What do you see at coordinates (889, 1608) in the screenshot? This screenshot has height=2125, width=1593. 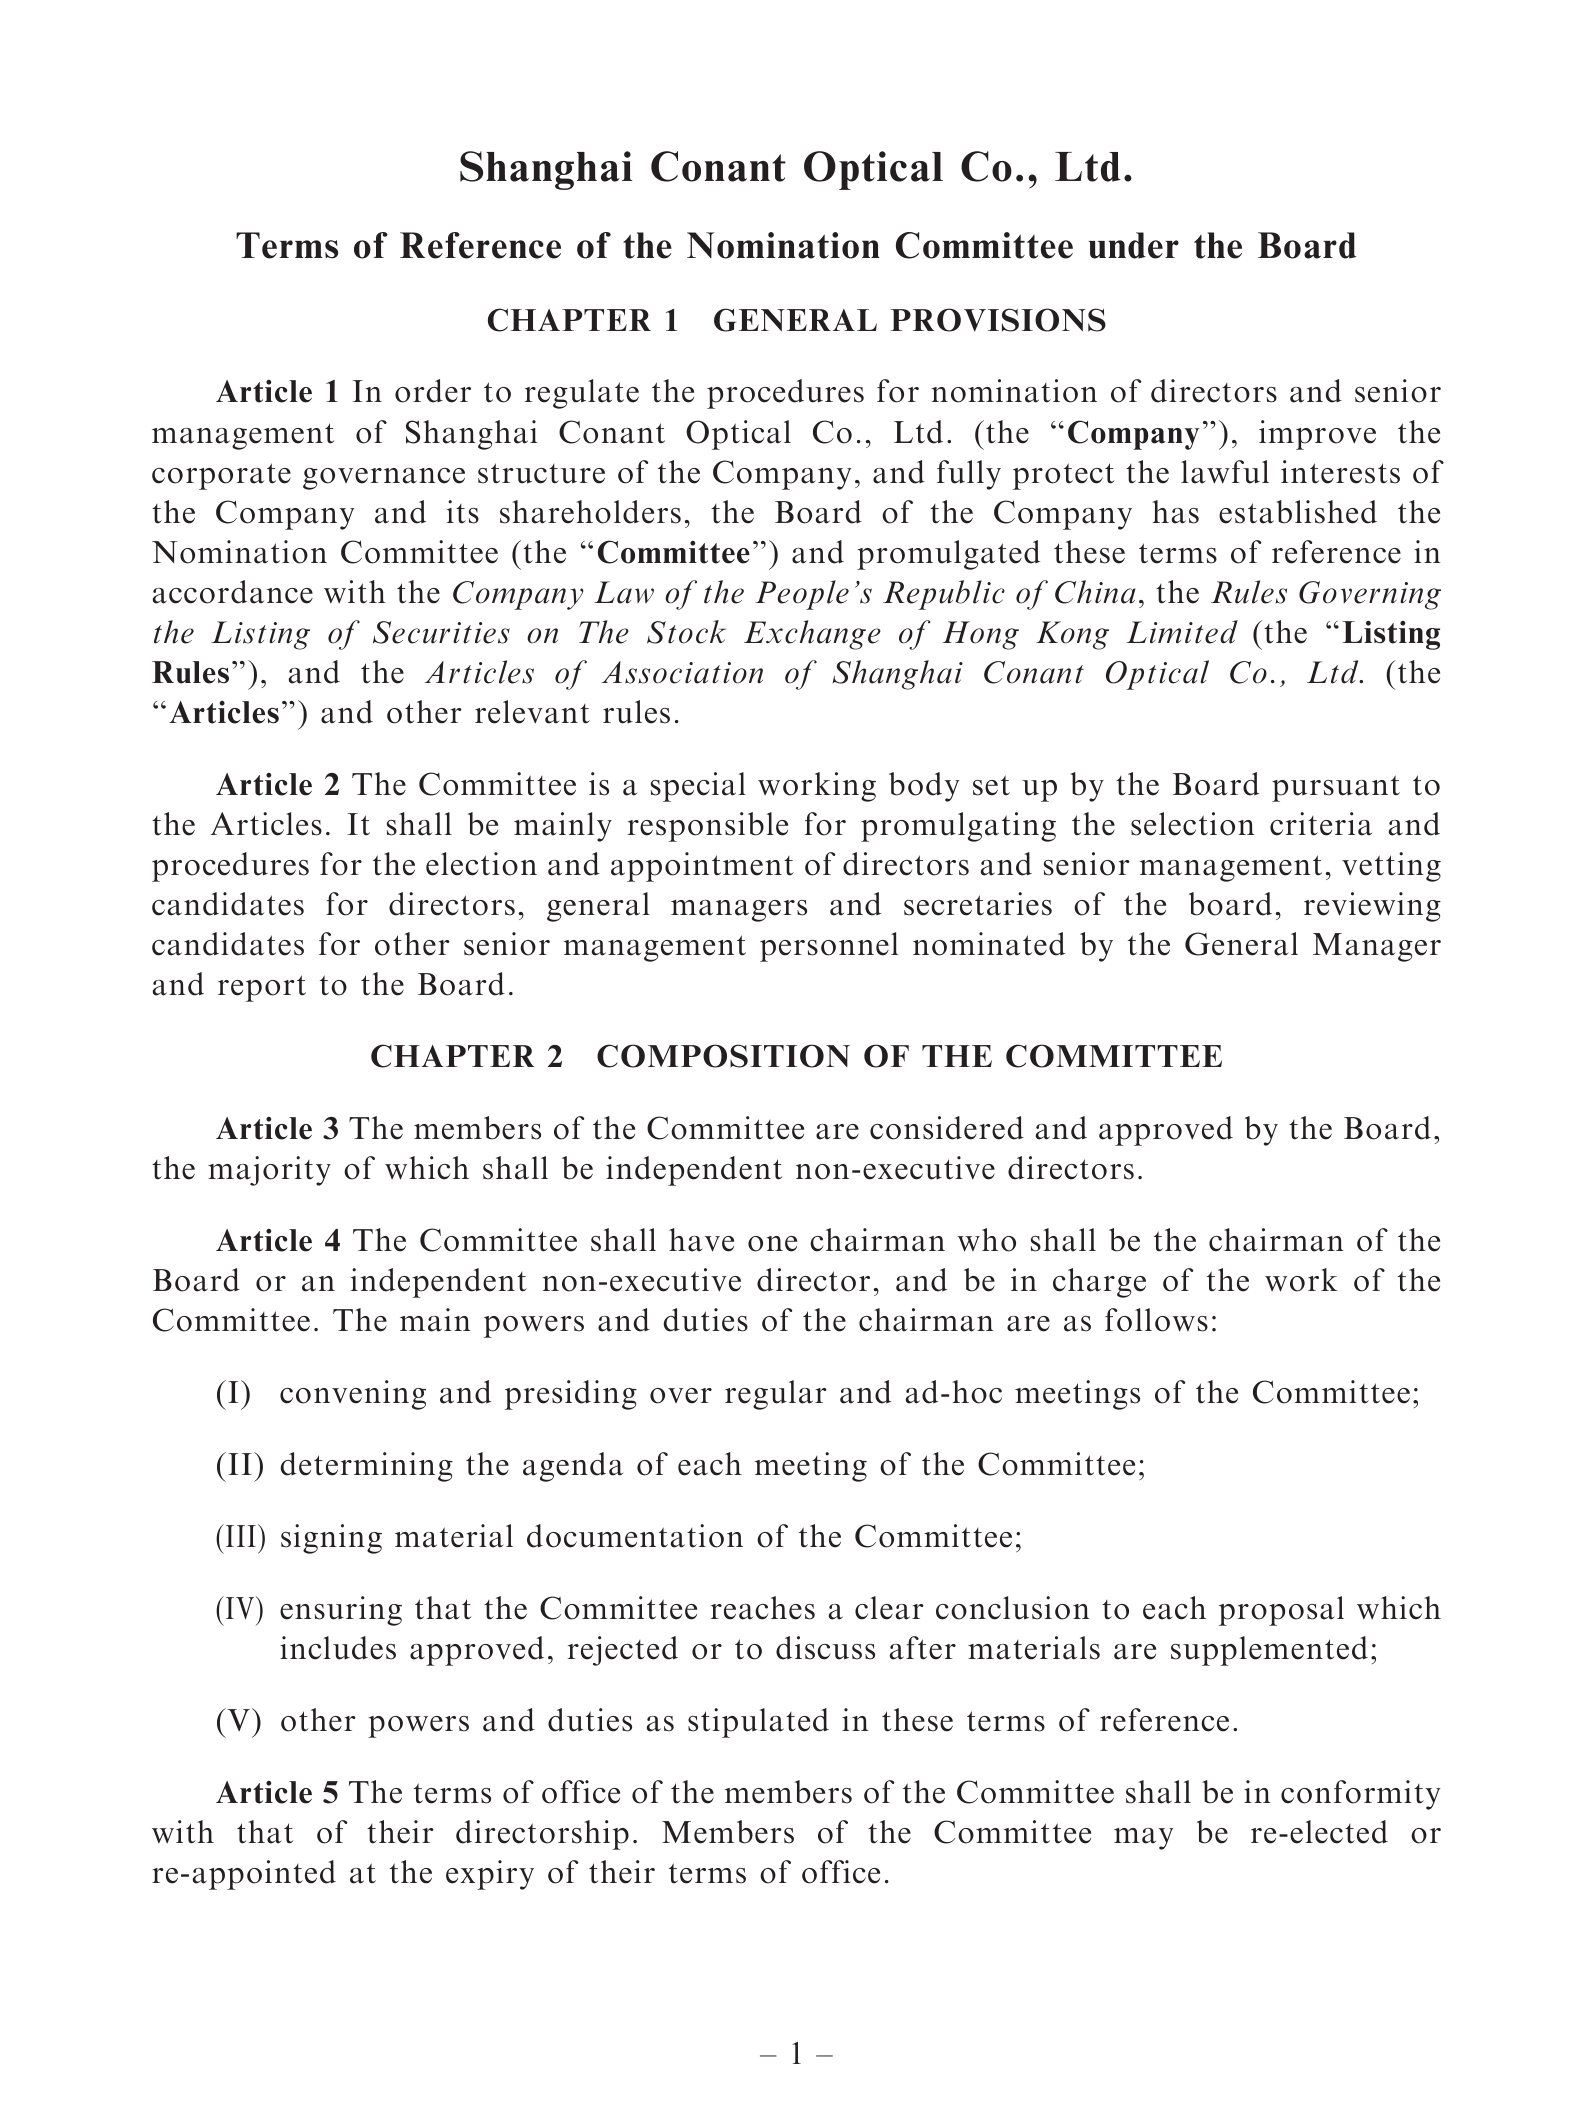 I see `clear` at bounding box center [889, 1608].
